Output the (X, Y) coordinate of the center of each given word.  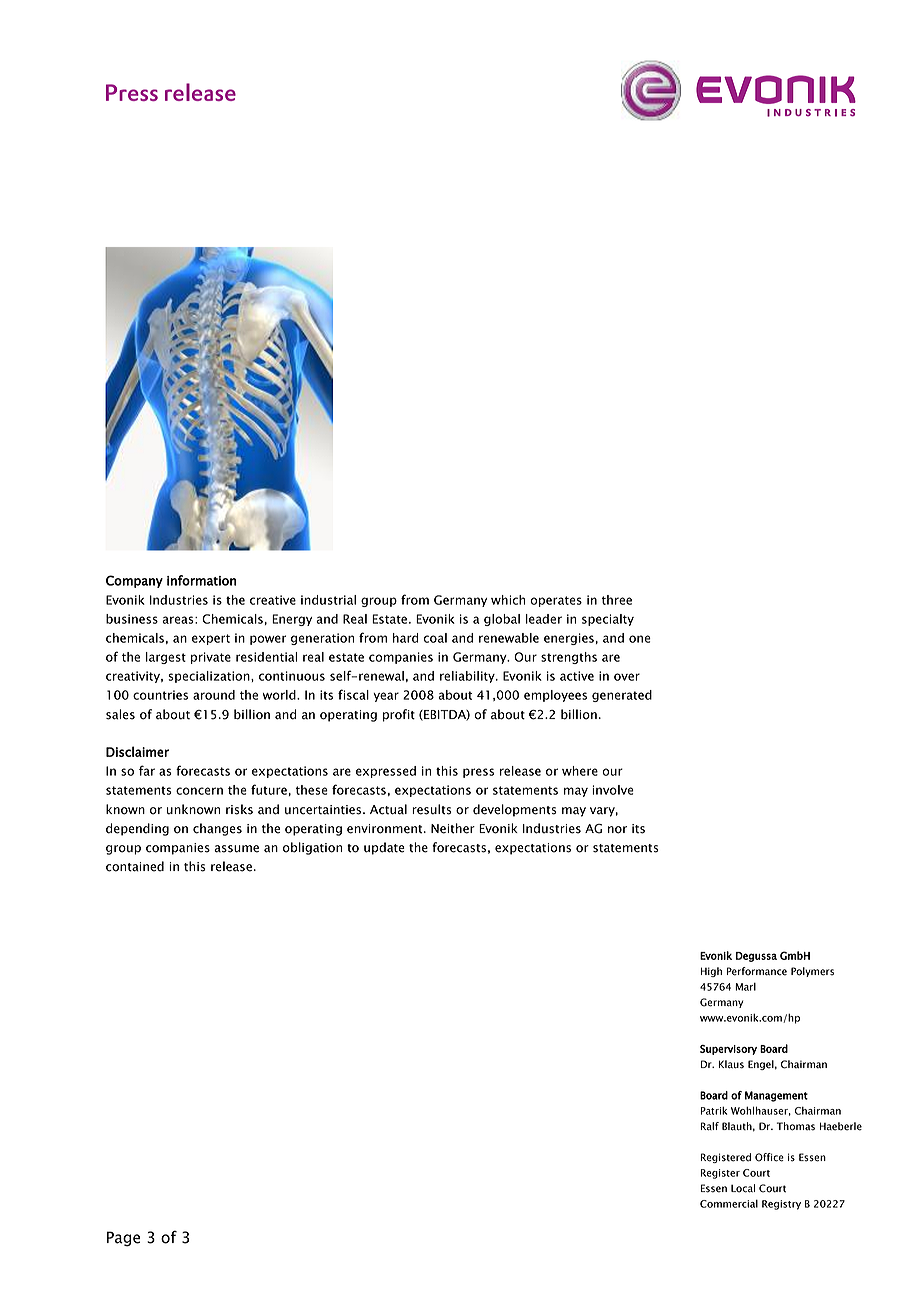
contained (135, 866)
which (508, 600)
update (384, 848)
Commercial (729, 1204)
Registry (781, 1205)
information (201, 580)
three (617, 600)
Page (123, 1239)
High (711, 972)
